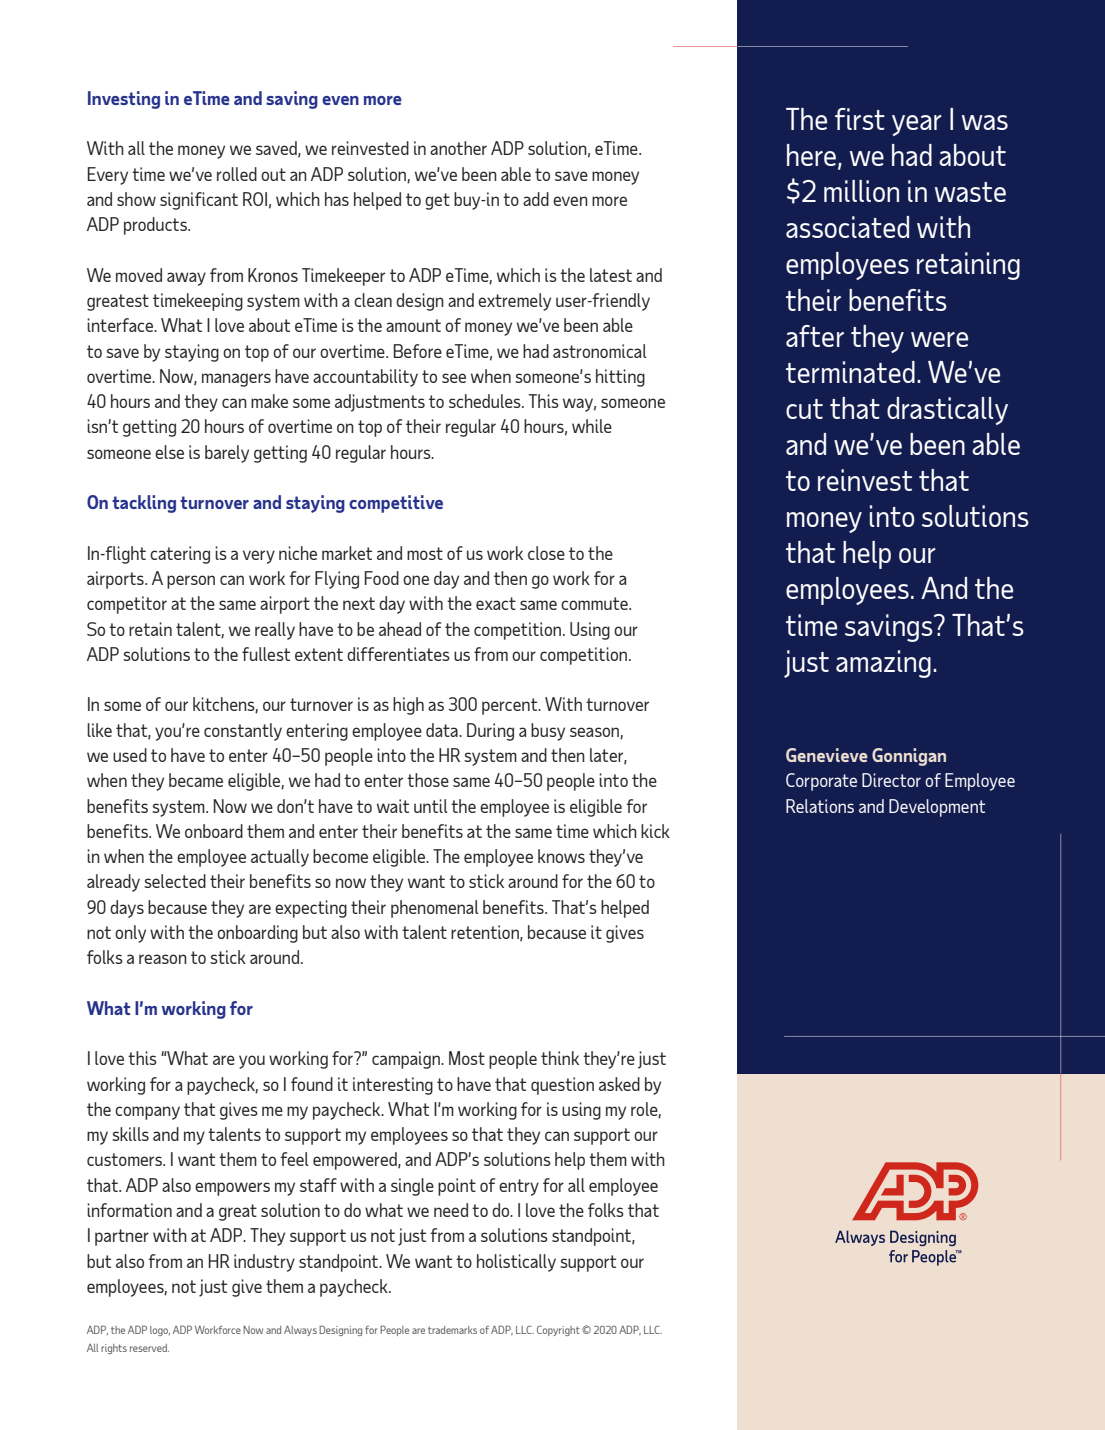 The height and width of the screenshot is (1430, 1105). What do you see at coordinates (804, 409) in the screenshot?
I see `cut` at bounding box center [804, 409].
